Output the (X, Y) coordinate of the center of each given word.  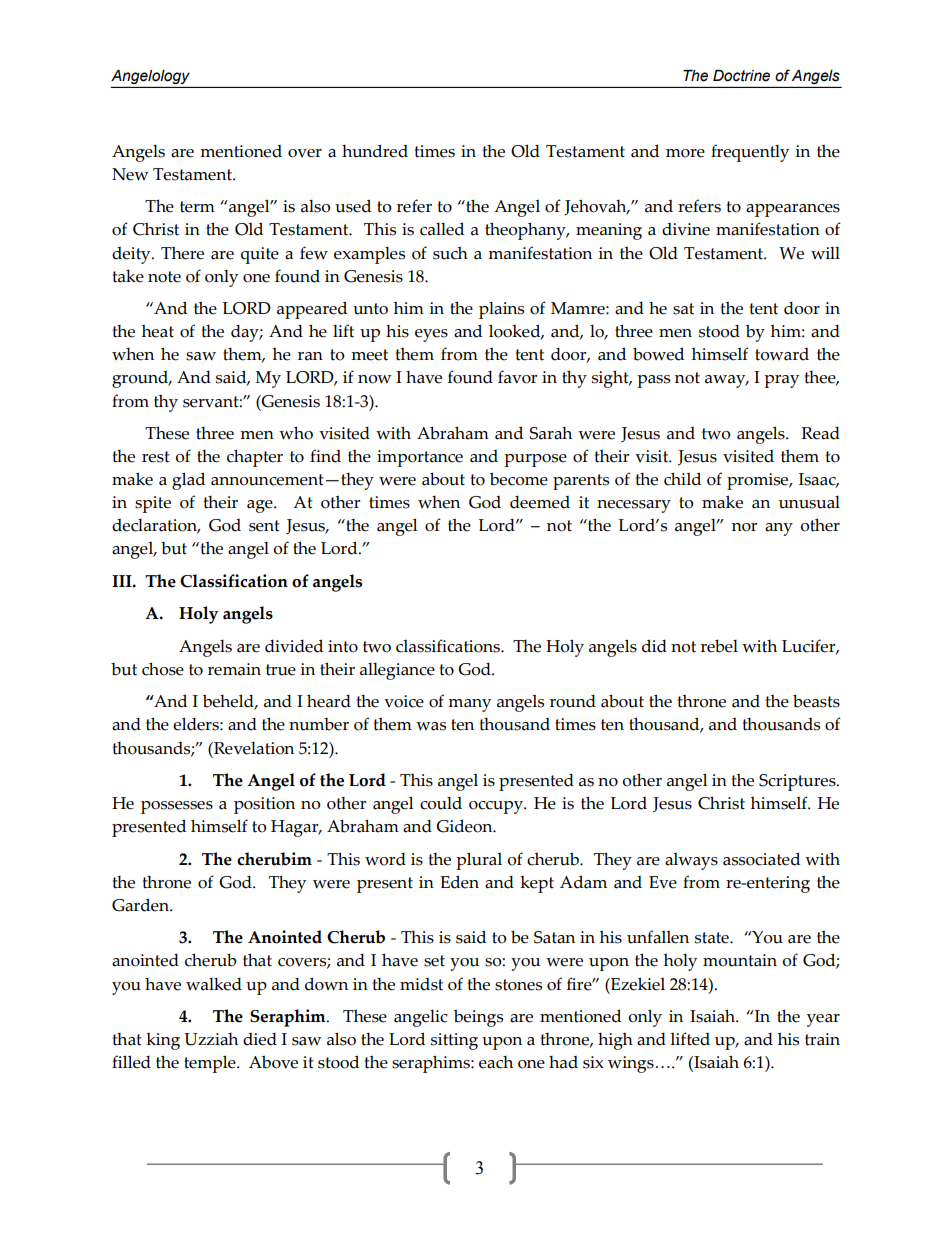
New (130, 174)
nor (744, 527)
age (261, 506)
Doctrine (741, 76)
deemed (540, 502)
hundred (375, 151)
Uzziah (211, 1039)
